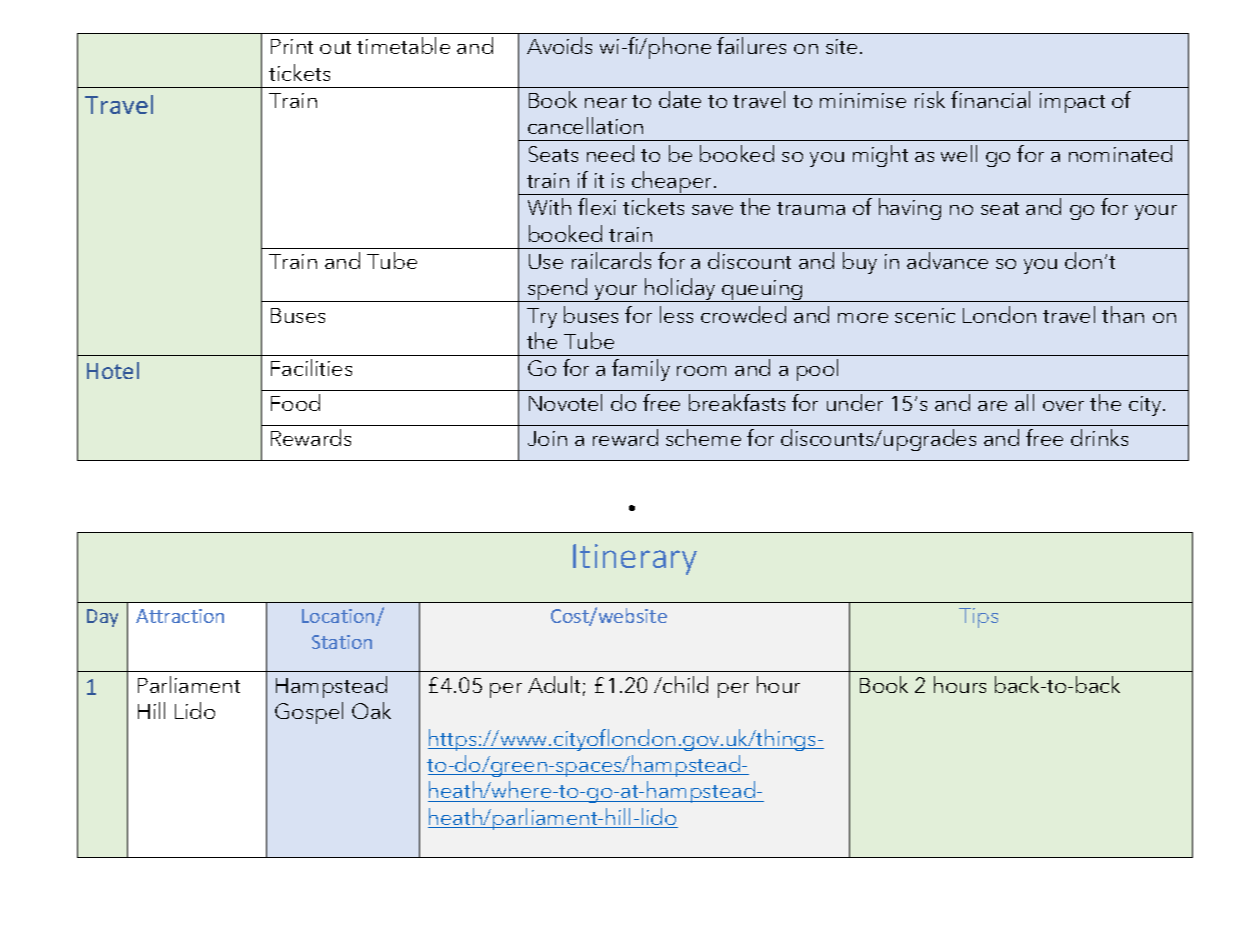 Image resolution: width=1233 pixels, height=952 pixels. I want to click on Facilities, so click(311, 367).
